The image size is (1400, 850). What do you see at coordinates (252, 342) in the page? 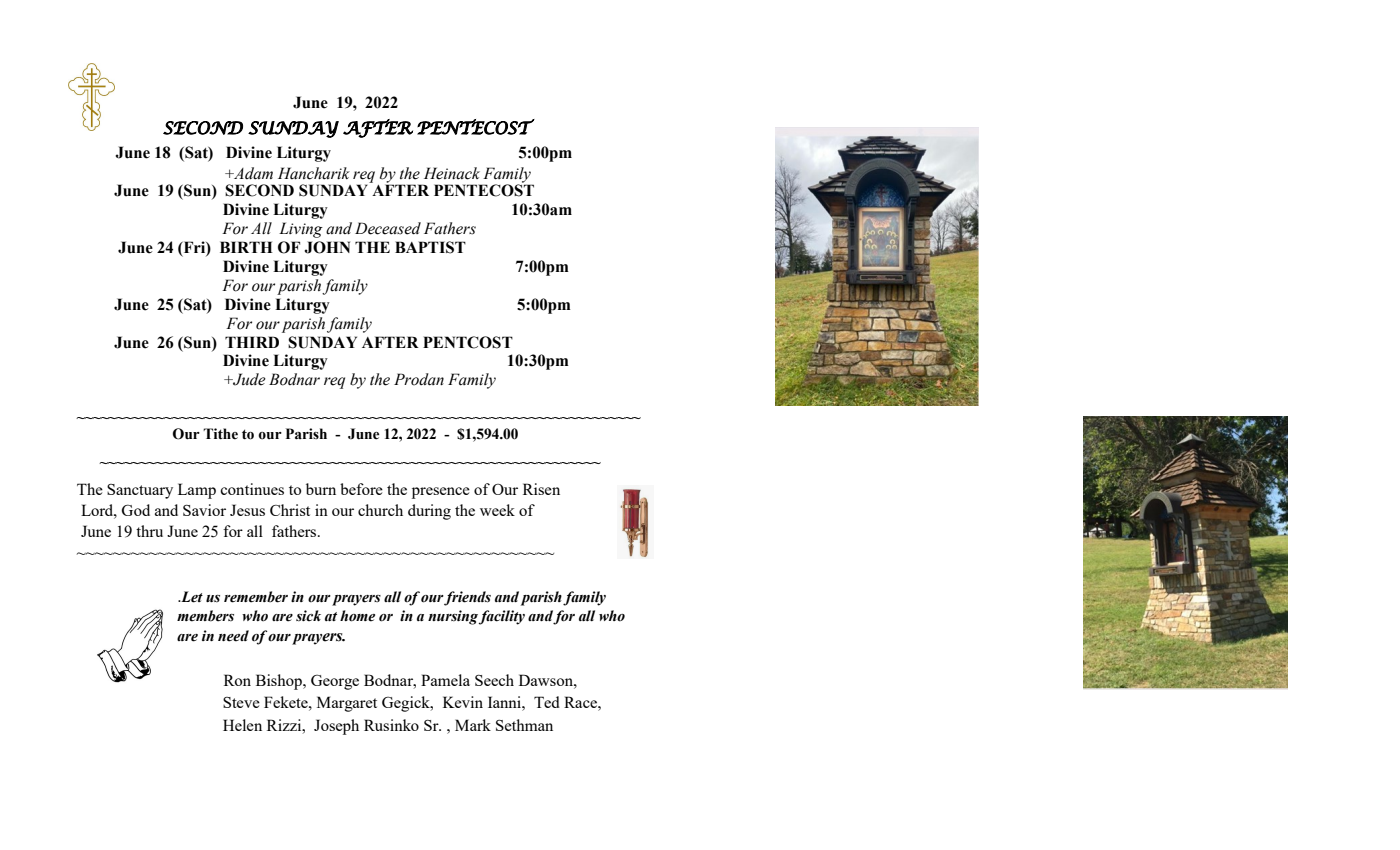
I see `THIRD` at bounding box center [252, 342].
